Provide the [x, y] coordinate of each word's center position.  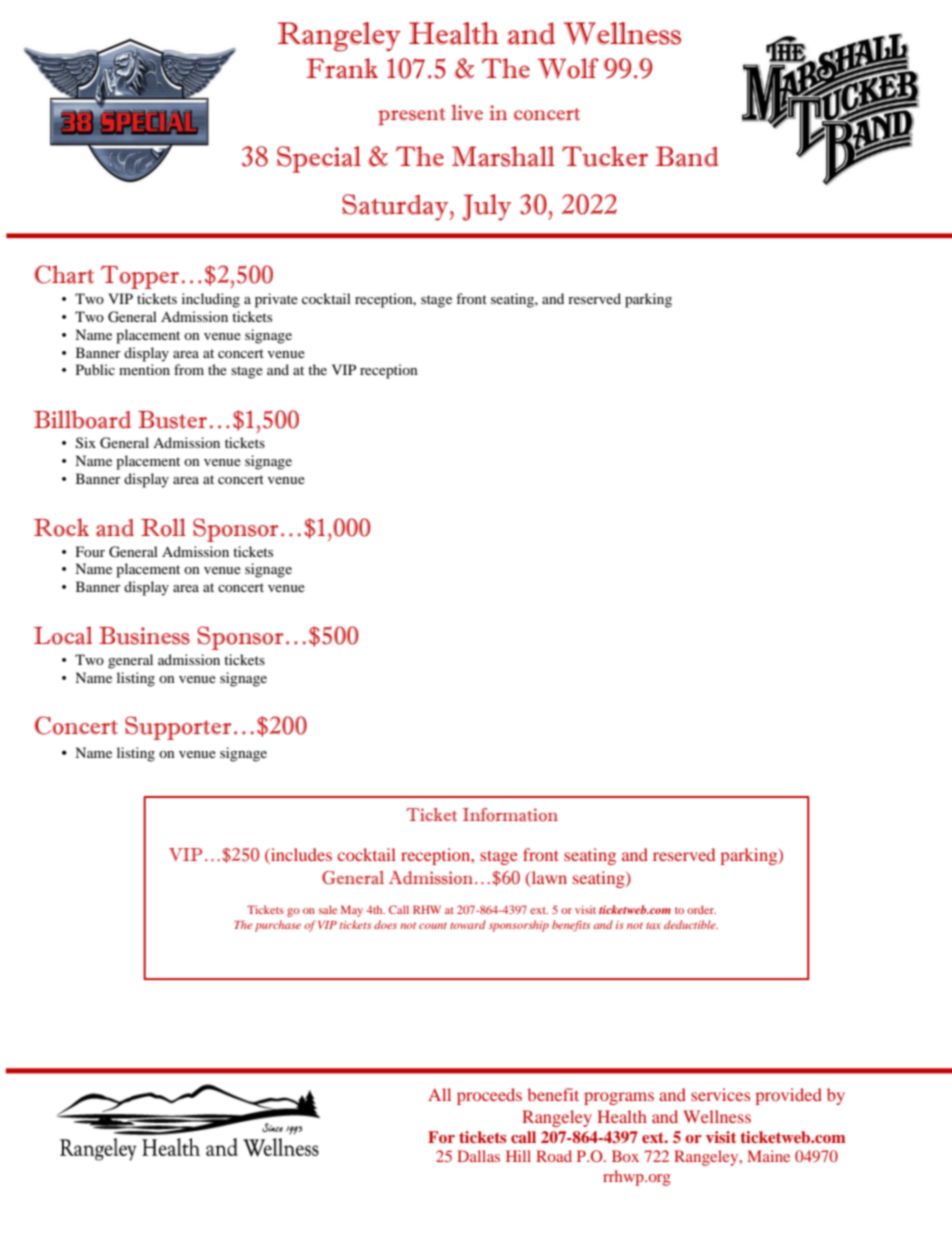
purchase [278, 926]
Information [510, 815]
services [720, 1094]
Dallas [478, 1156]
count [433, 926]
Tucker [605, 156]
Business [144, 636]
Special [319, 159]
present [411, 116]
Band [687, 156]
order [701, 909]
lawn [548, 878]
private [276, 300]
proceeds [489, 1096]
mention [144, 369]
